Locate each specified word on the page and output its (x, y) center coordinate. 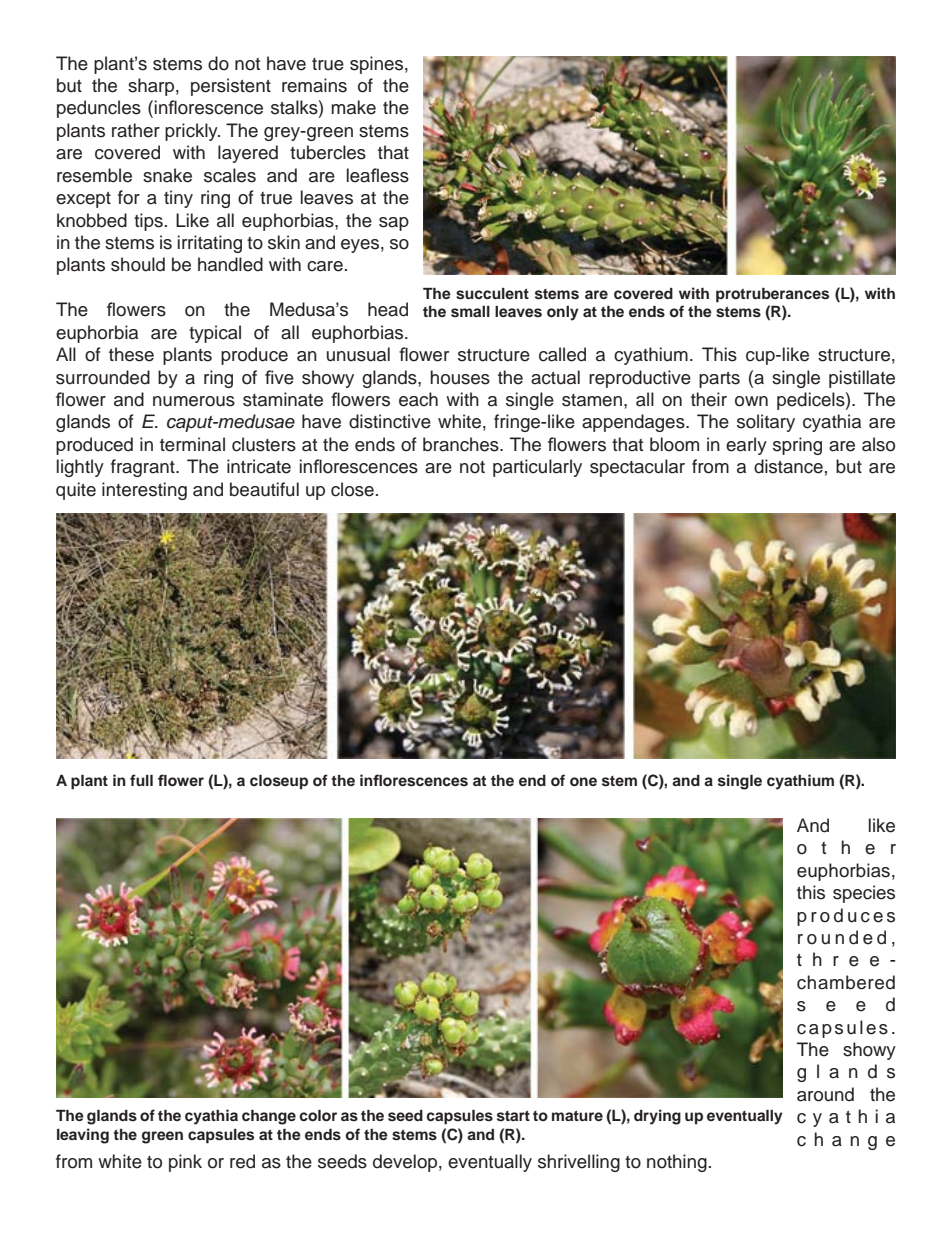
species (864, 894)
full (141, 780)
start (513, 1116)
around (825, 1094)
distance (788, 466)
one (583, 782)
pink (185, 1163)
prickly (192, 132)
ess (394, 177)
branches (462, 444)
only (563, 313)
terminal (192, 444)
